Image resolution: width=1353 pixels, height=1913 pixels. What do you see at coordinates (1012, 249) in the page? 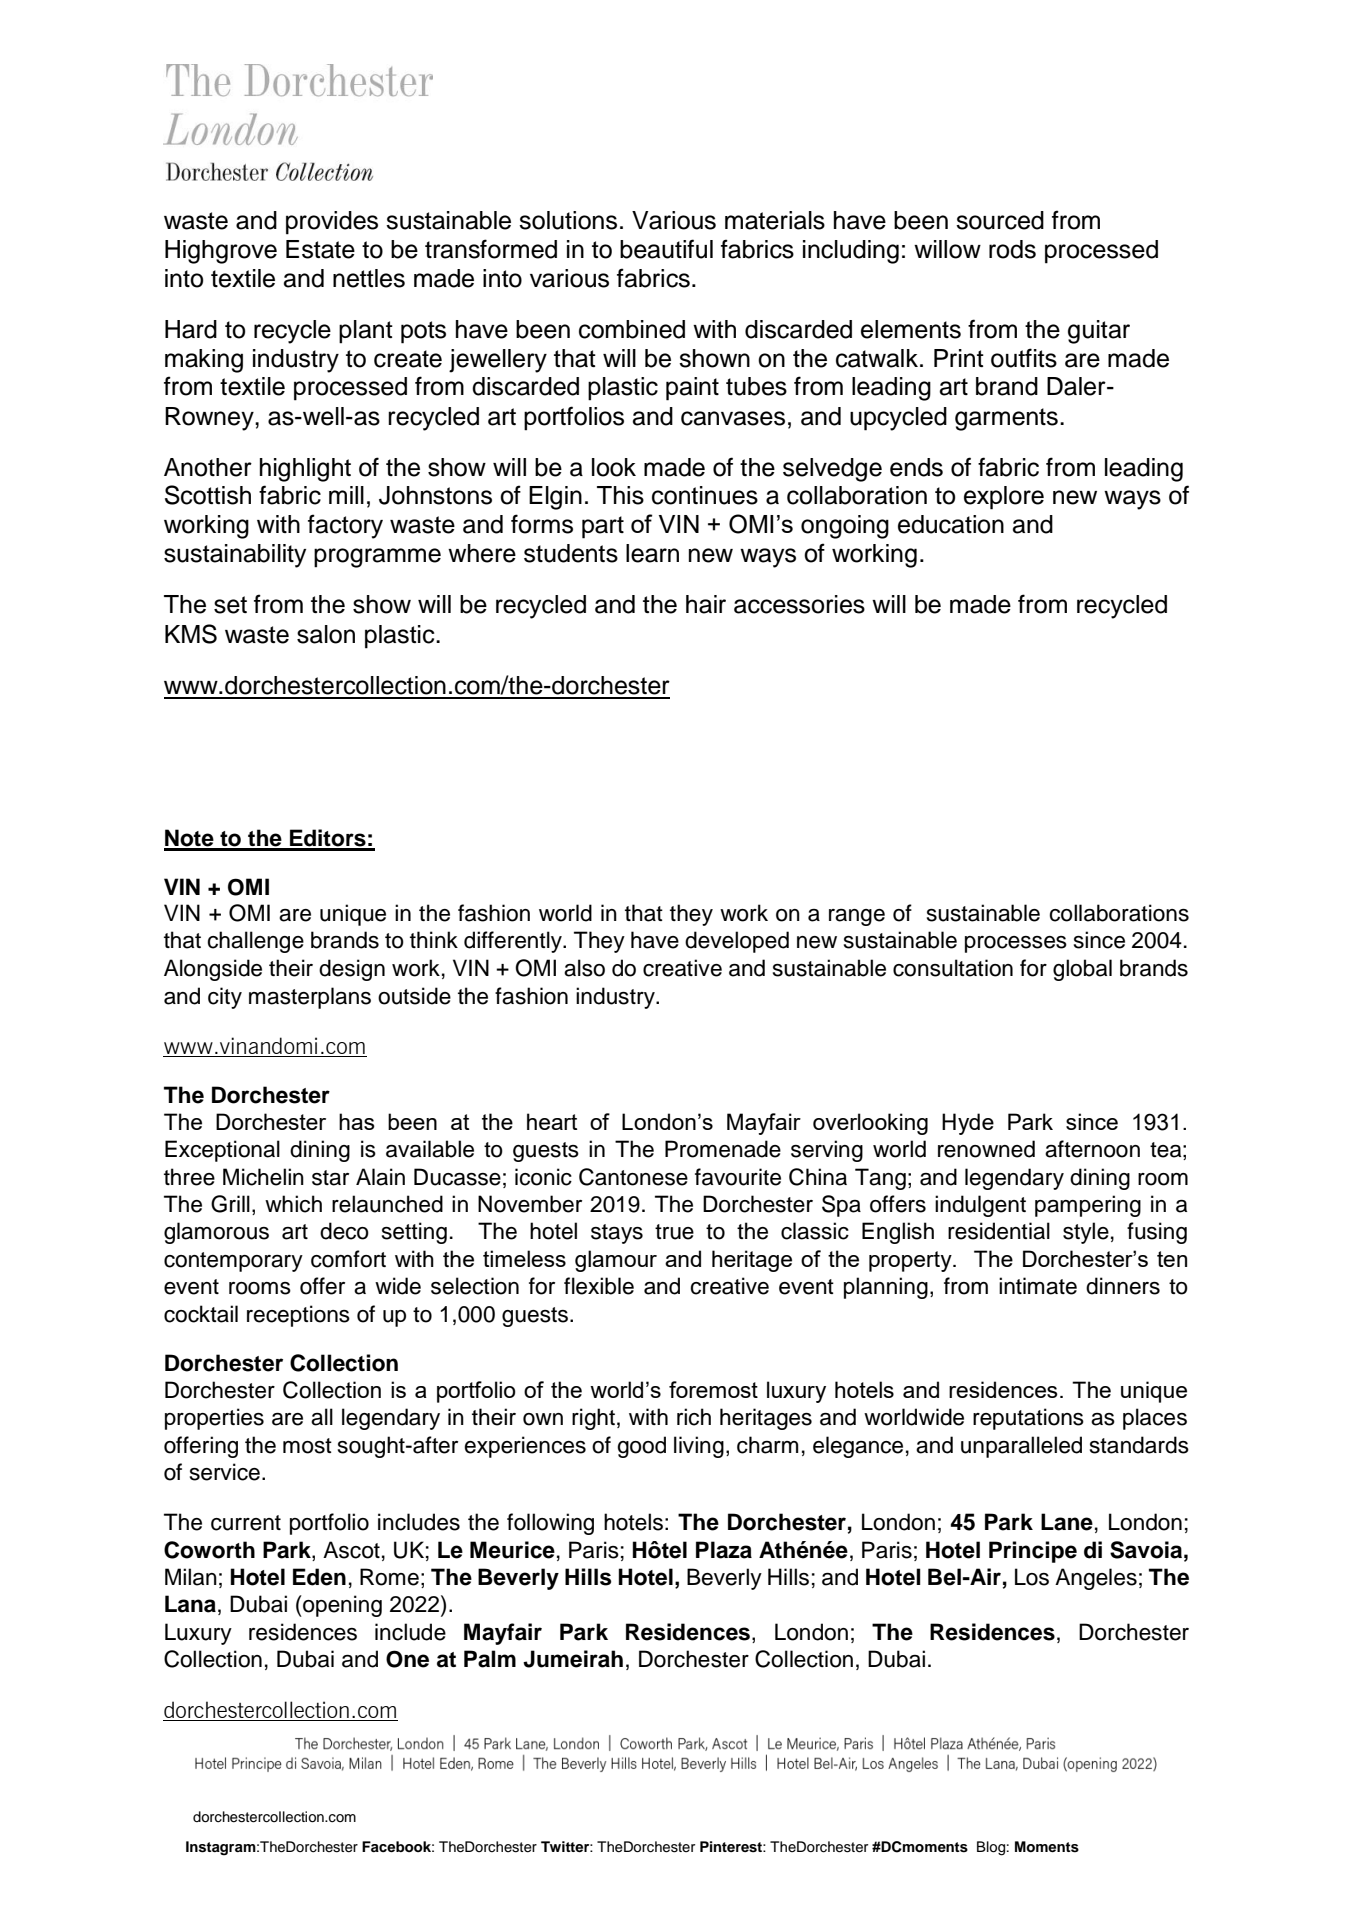
I see `rods` at bounding box center [1012, 249].
